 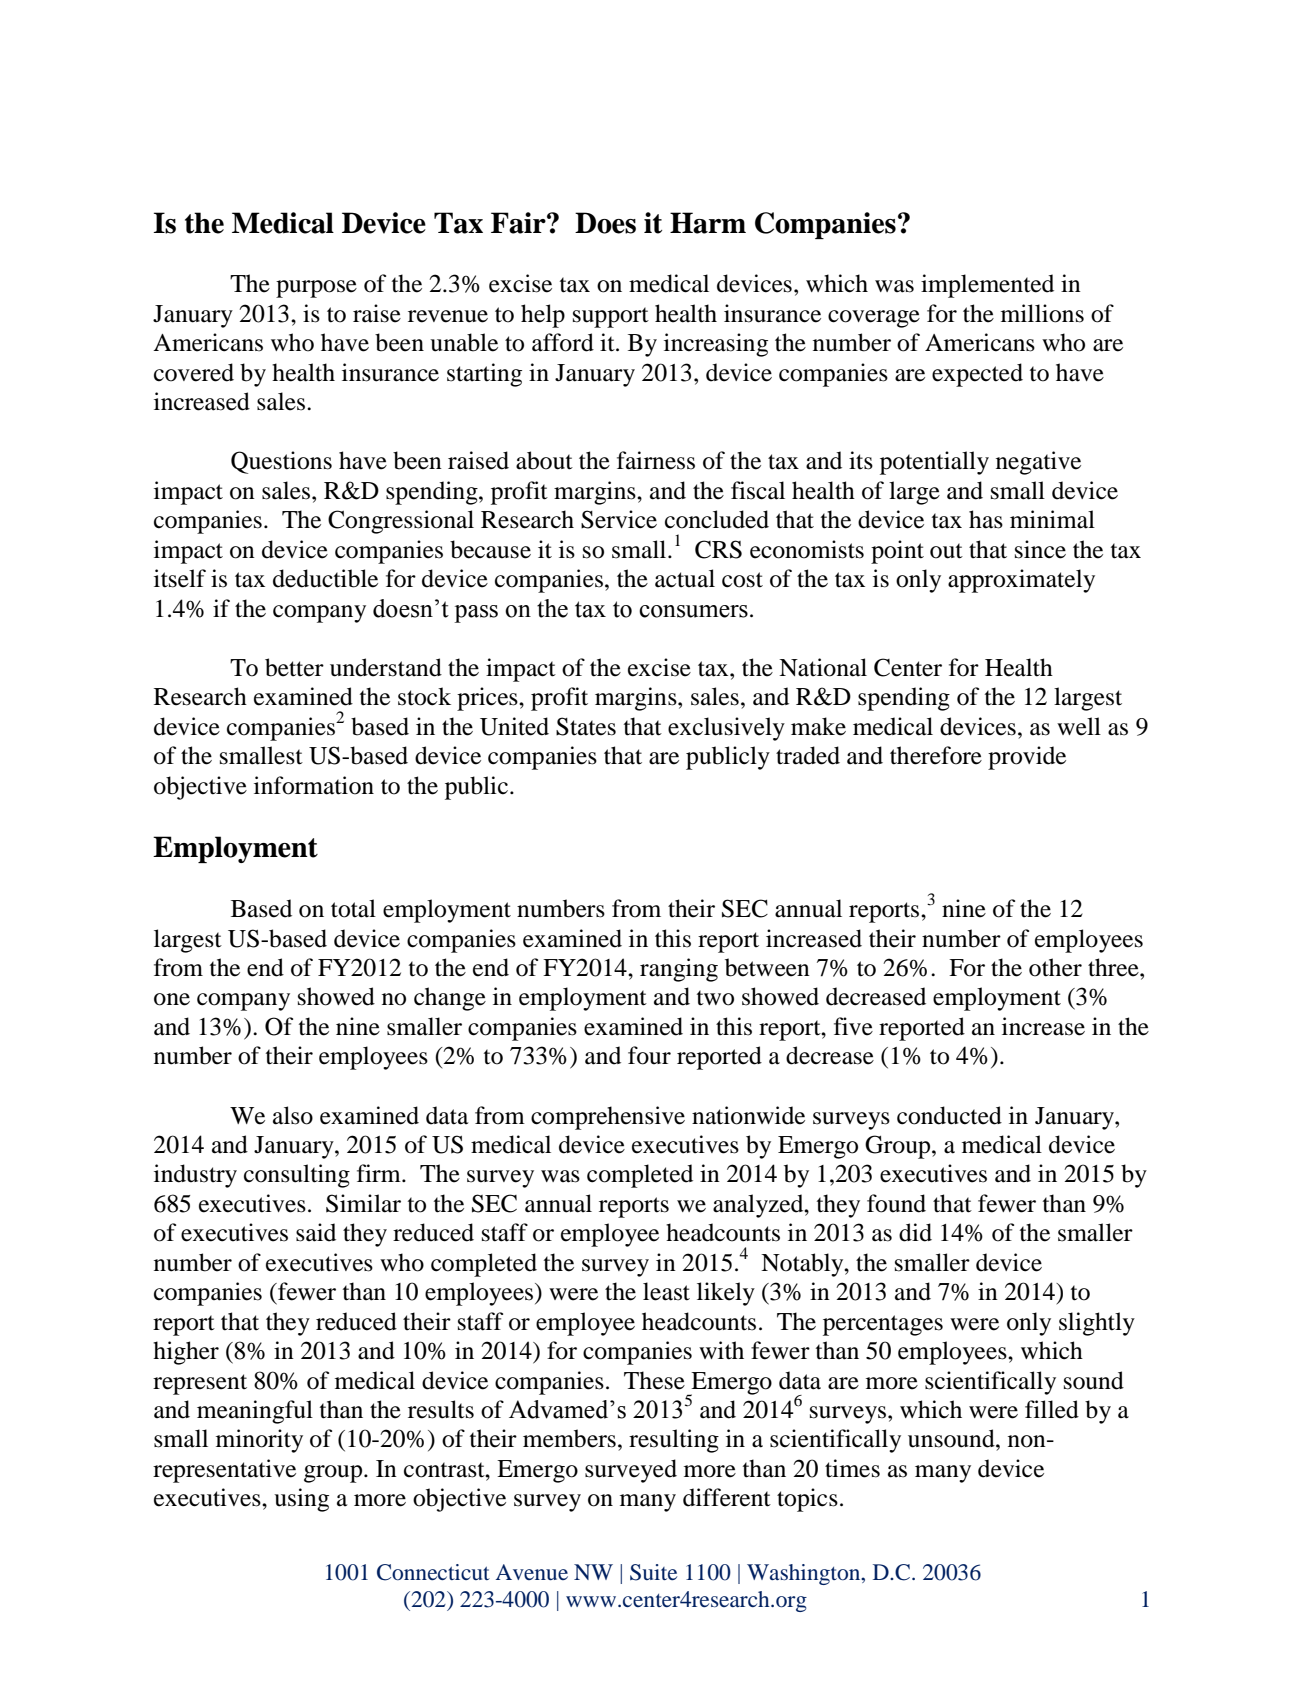 I want to click on better, so click(x=294, y=667).
